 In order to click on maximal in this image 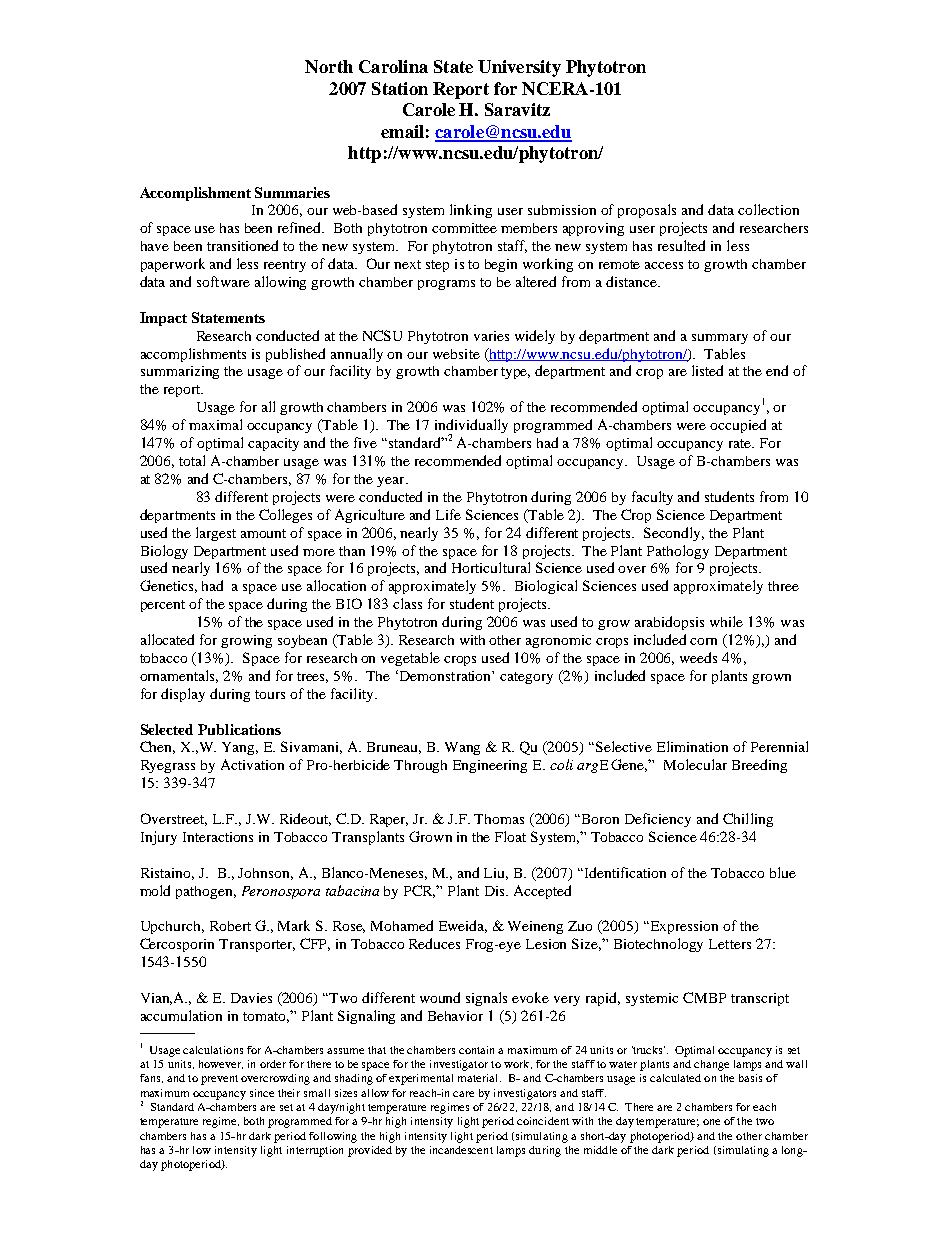, I will do `click(215, 424)`.
